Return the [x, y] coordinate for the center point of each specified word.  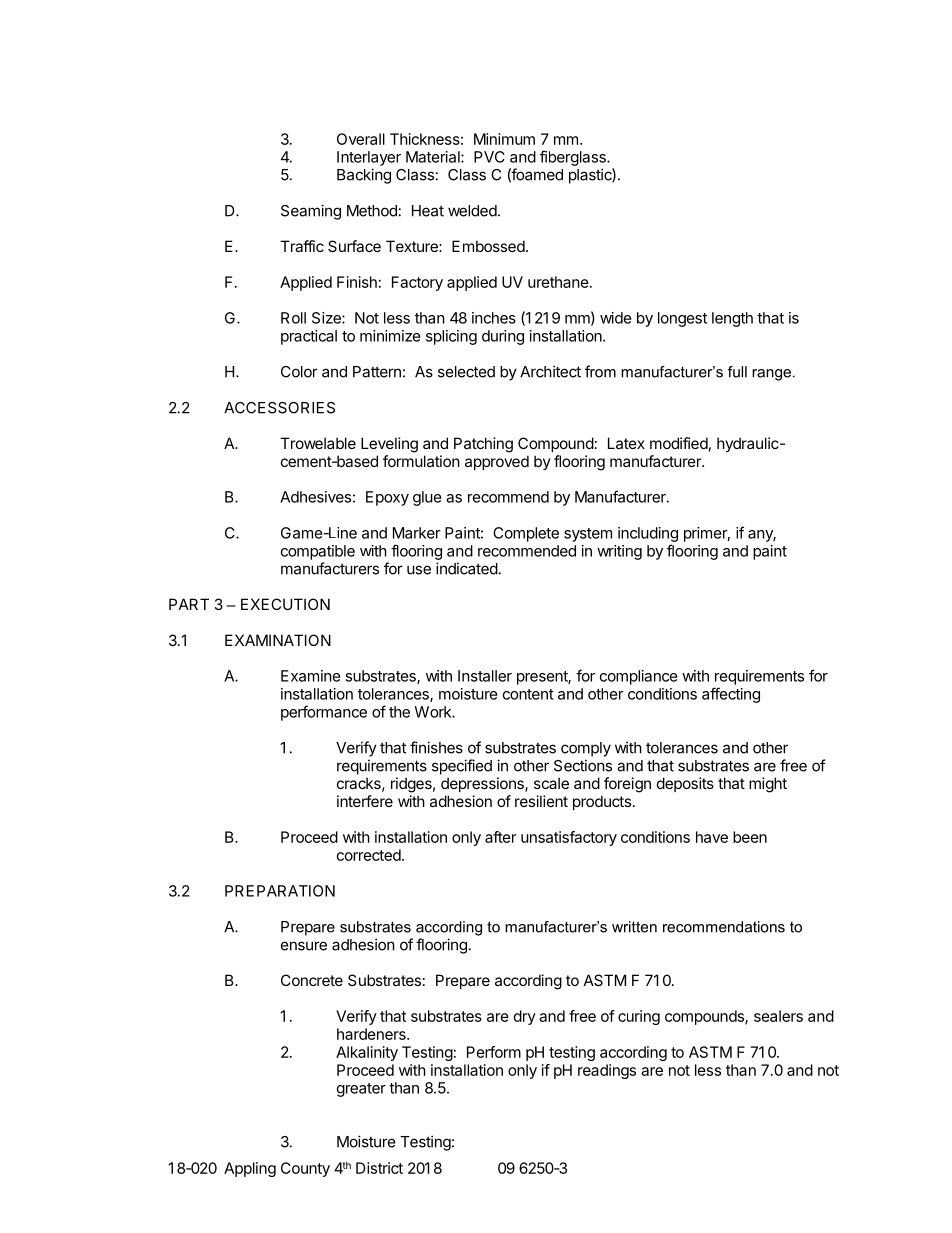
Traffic [302, 246]
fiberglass [574, 158]
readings [607, 1071]
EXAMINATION [278, 640]
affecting [731, 695]
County [305, 1169]
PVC [489, 157]
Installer [485, 676]
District [379, 1168]
